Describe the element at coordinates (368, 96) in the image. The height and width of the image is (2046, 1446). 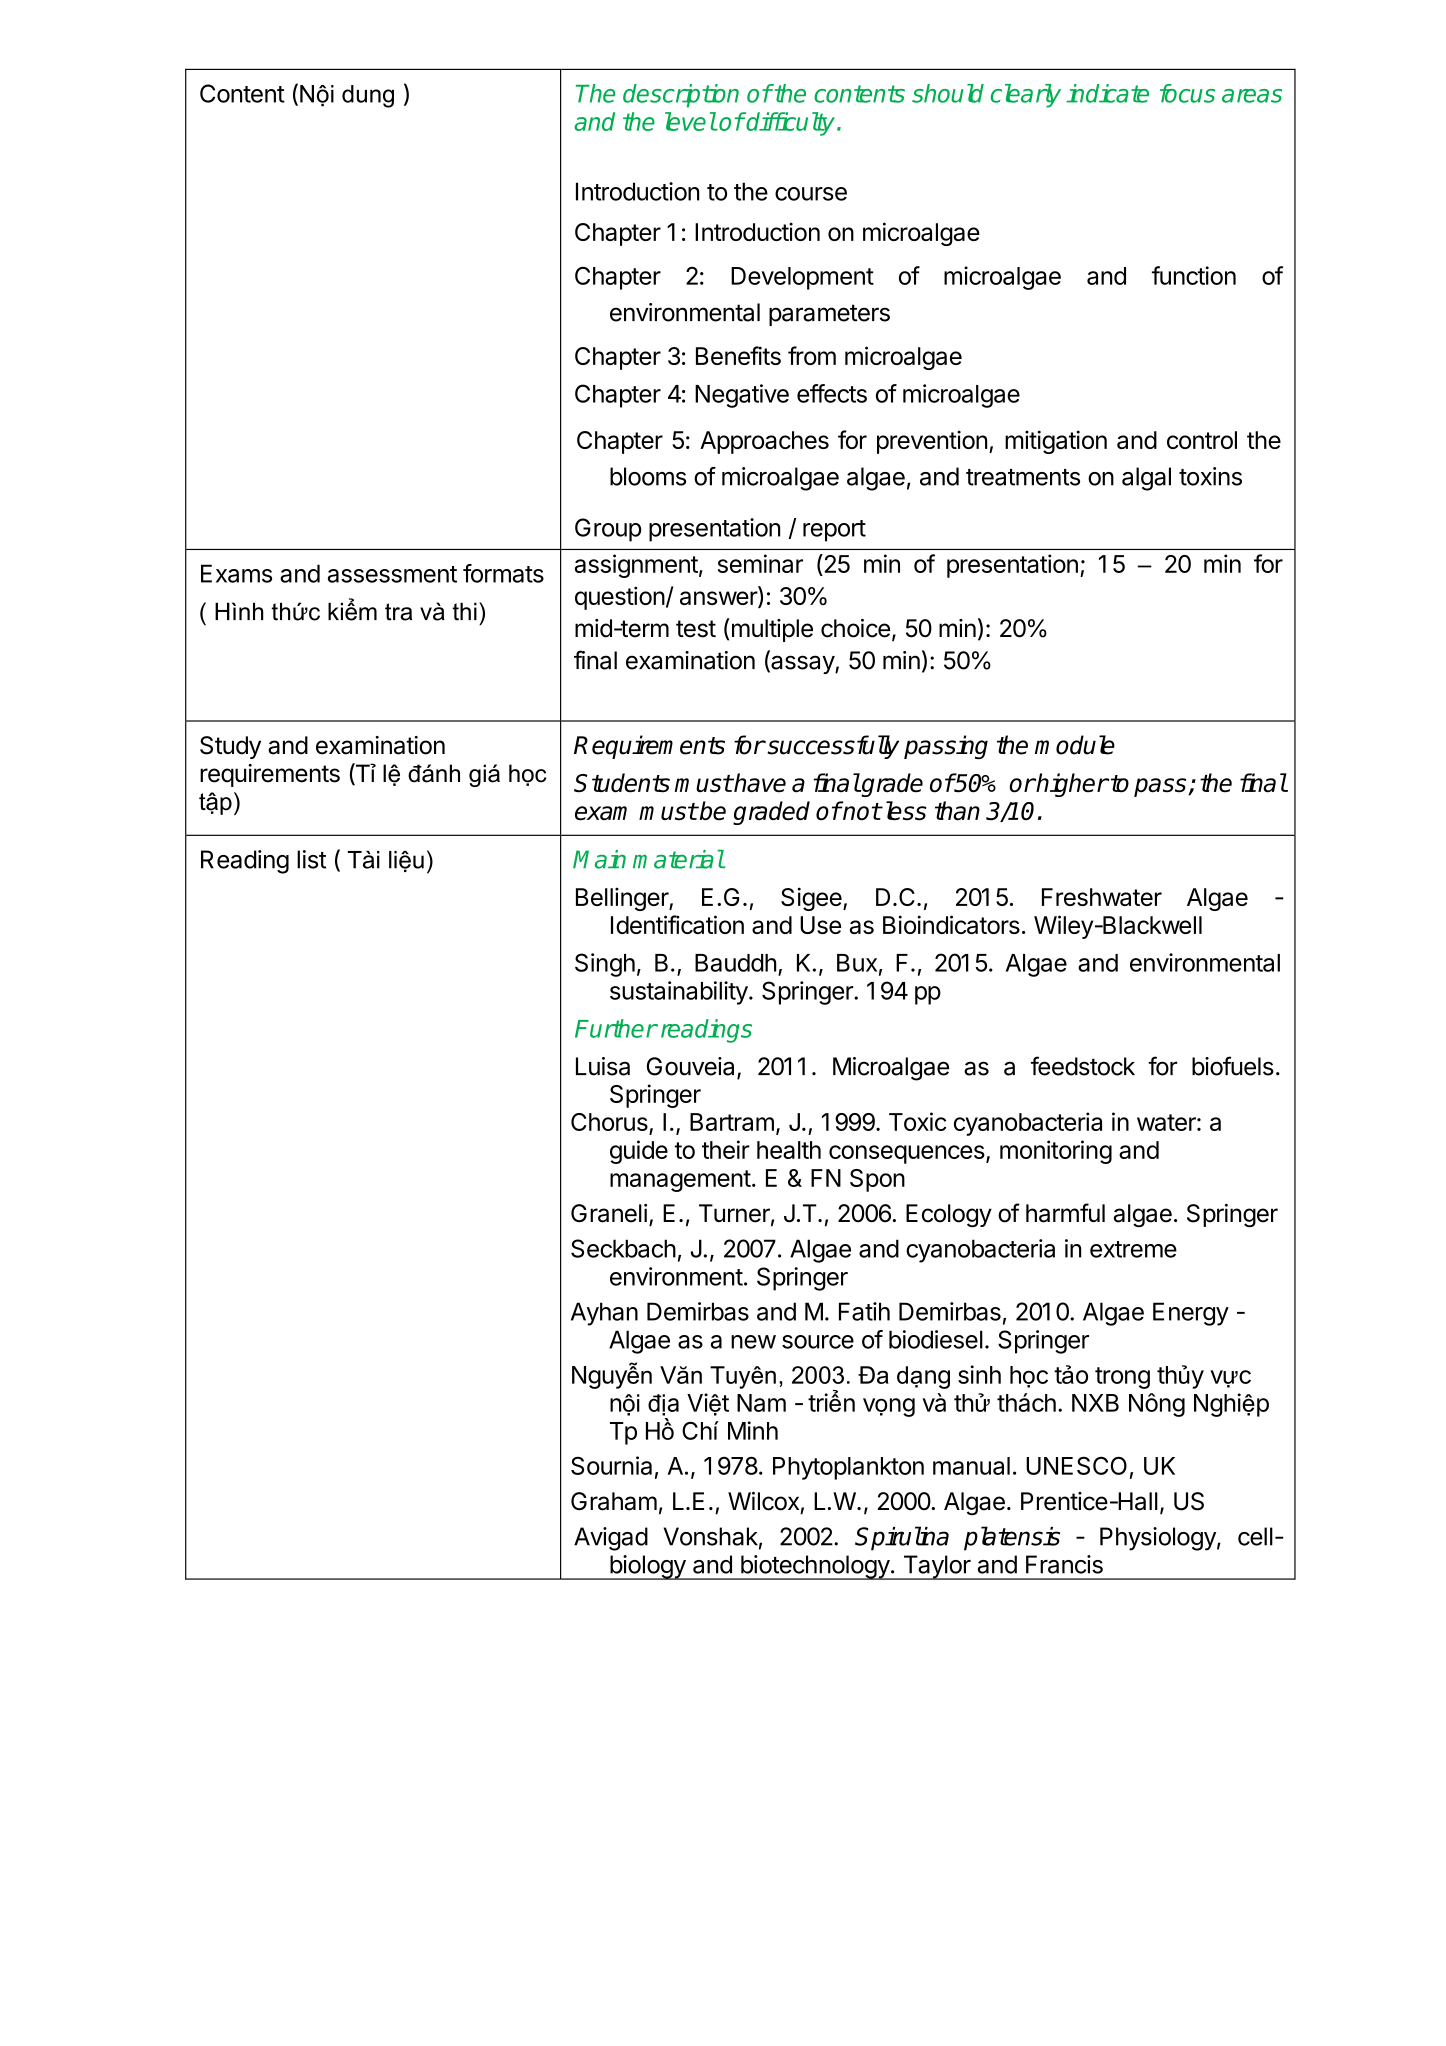
I see `dung` at that location.
